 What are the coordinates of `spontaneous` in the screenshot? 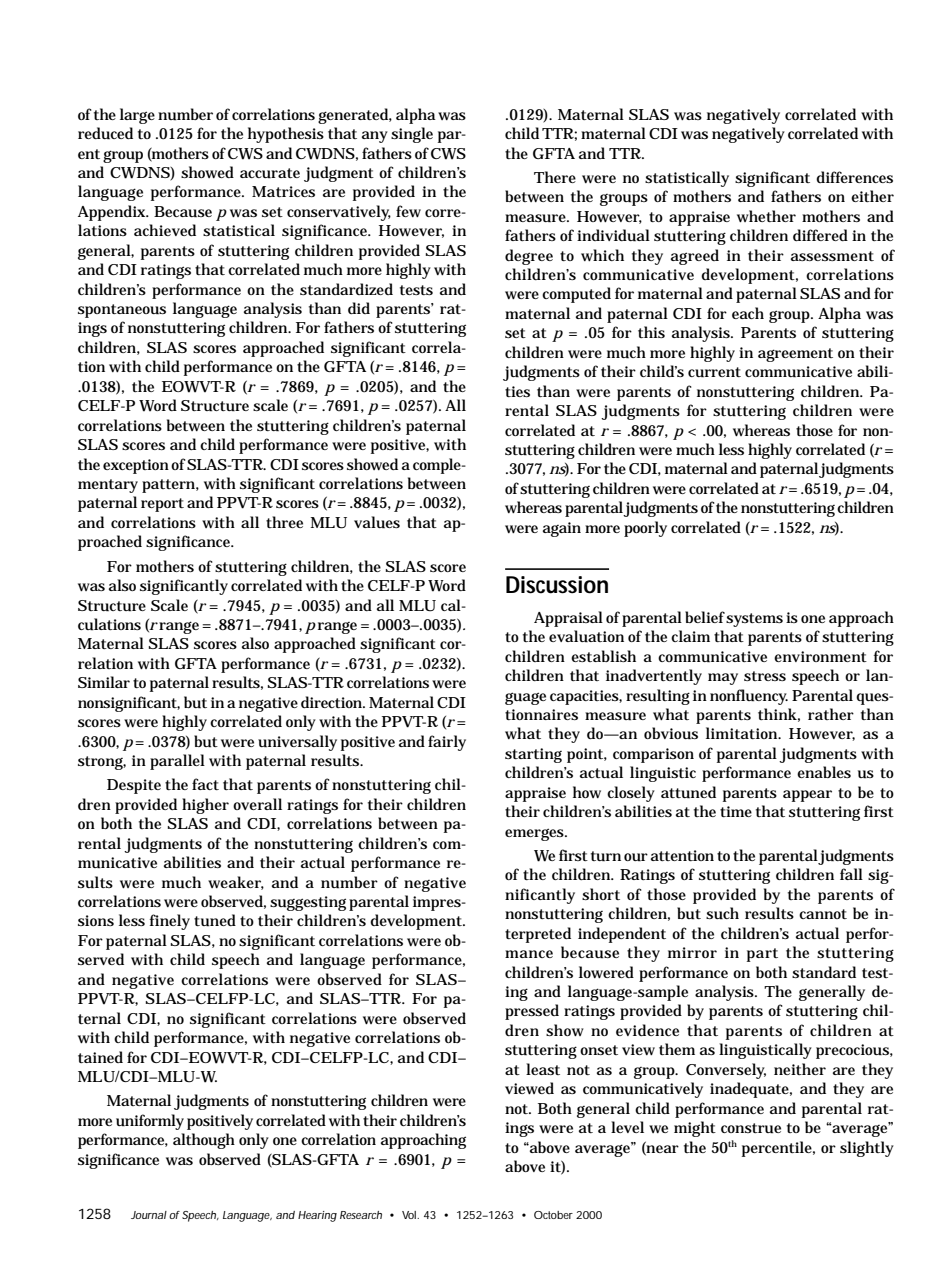 It's located at (122, 311).
